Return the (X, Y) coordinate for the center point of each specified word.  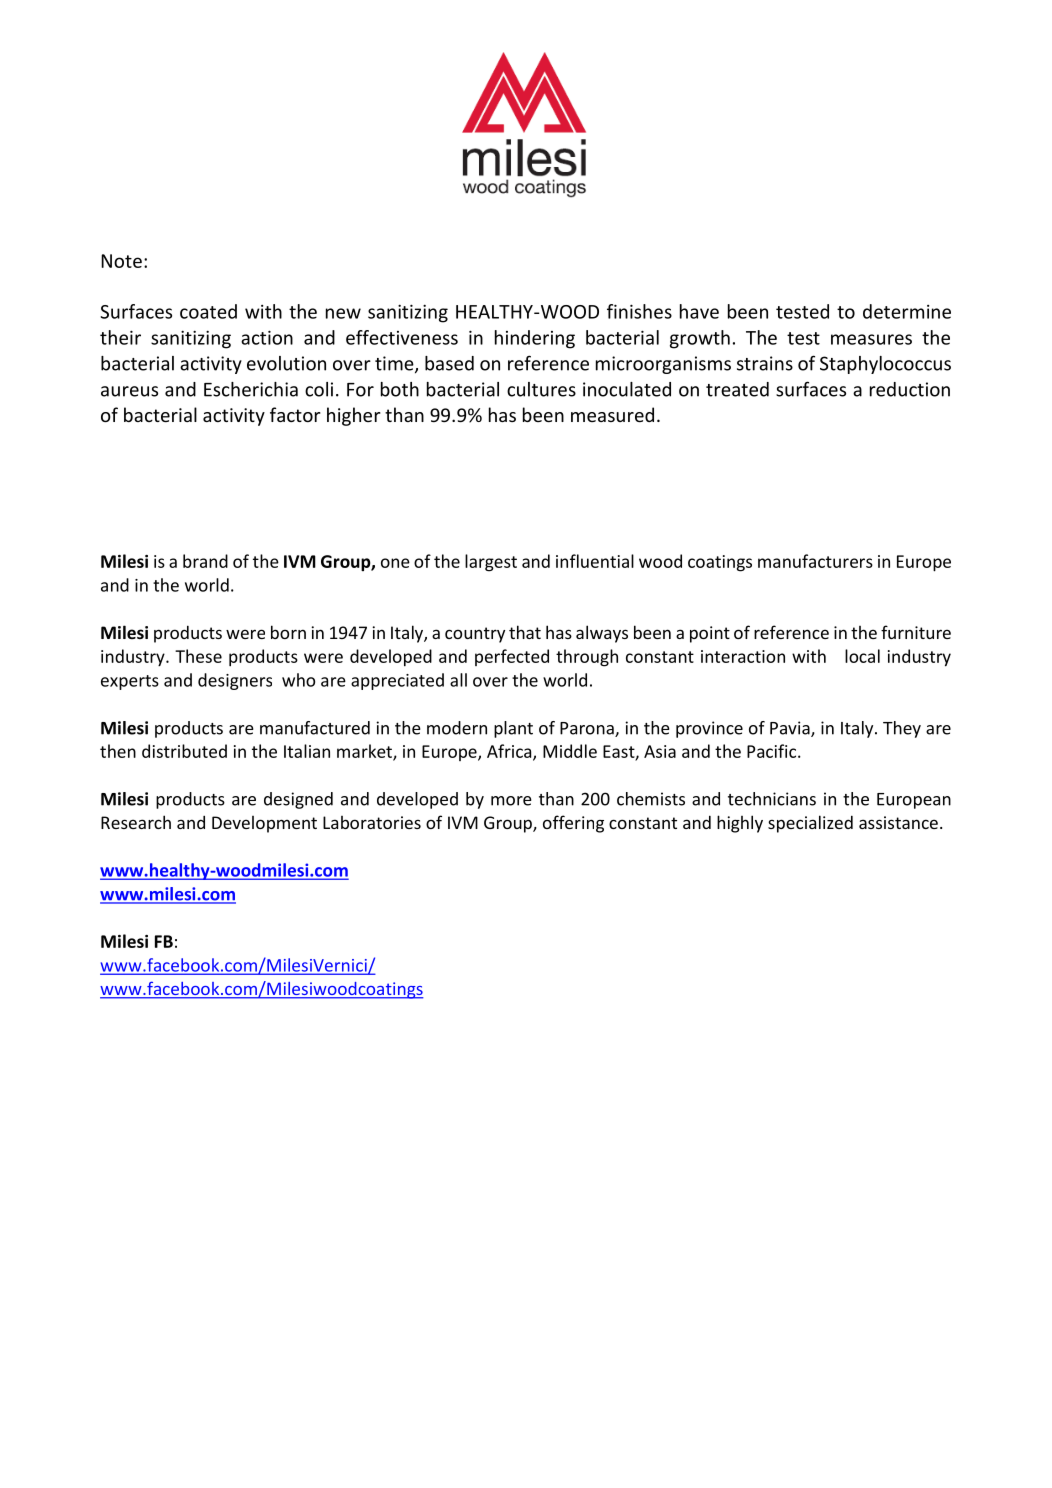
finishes (639, 311)
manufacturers (815, 561)
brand (205, 561)
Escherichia (251, 389)
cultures (541, 389)
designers (235, 681)
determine (907, 311)
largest (491, 563)
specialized (810, 824)
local (862, 656)
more (511, 801)
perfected (512, 657)
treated (737, 389)
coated (208, 311)
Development (264, 824)
